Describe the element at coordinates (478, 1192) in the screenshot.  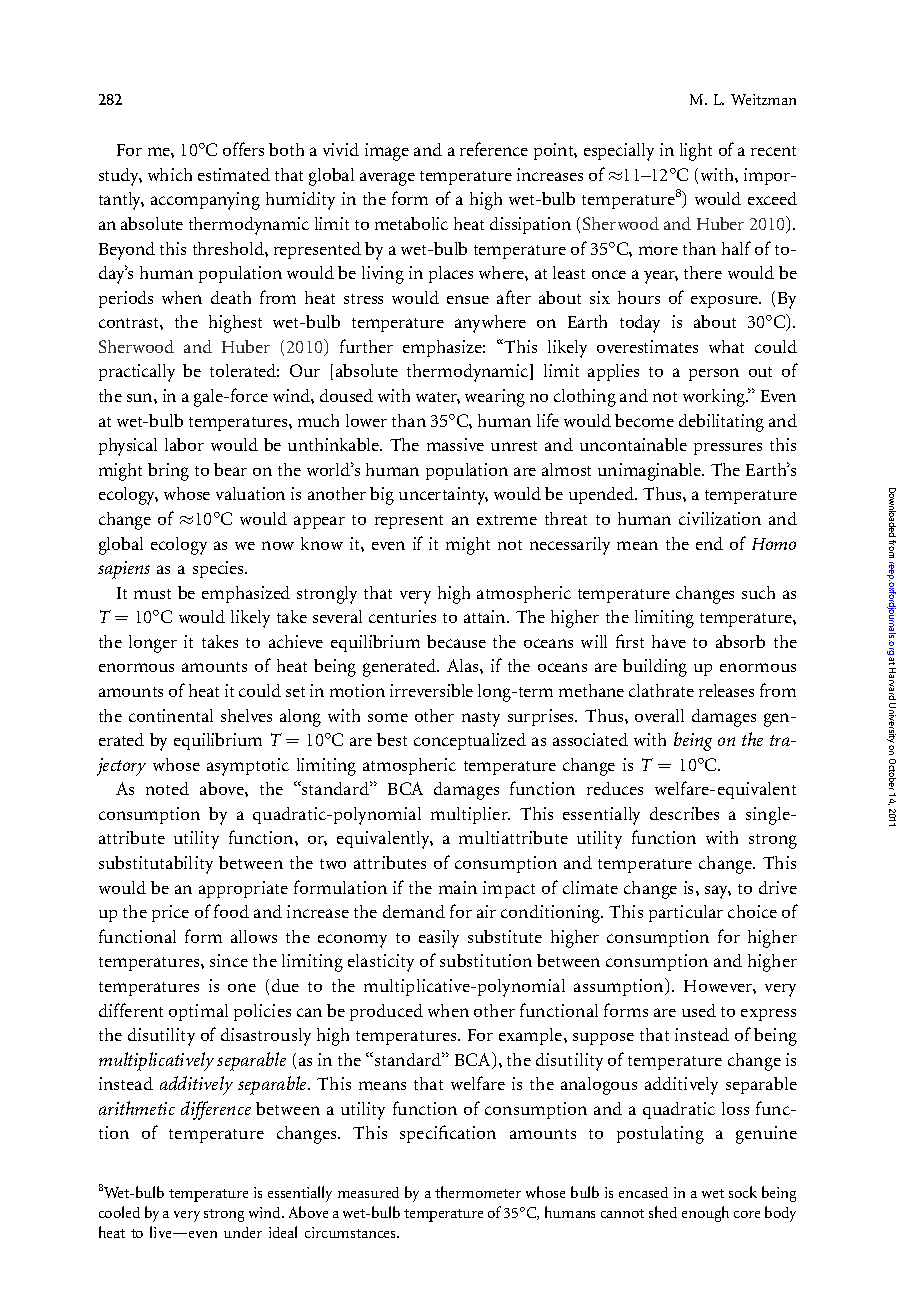
I see `thermometer` at that location.
